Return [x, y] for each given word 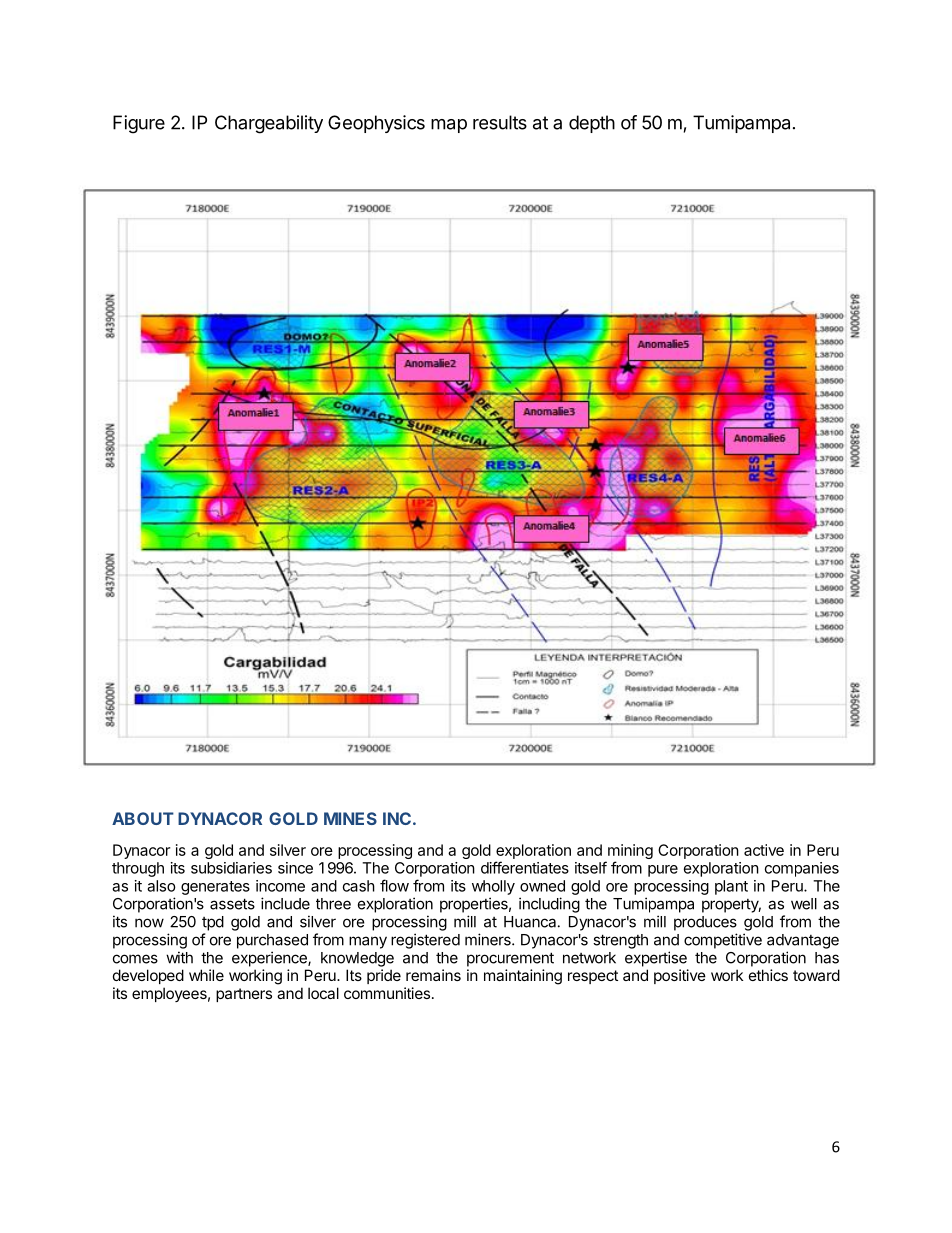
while [206, 975]
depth [592, 124]
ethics [768, 975]
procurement [510, 959]
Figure [139, 124]
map [449, 126]
